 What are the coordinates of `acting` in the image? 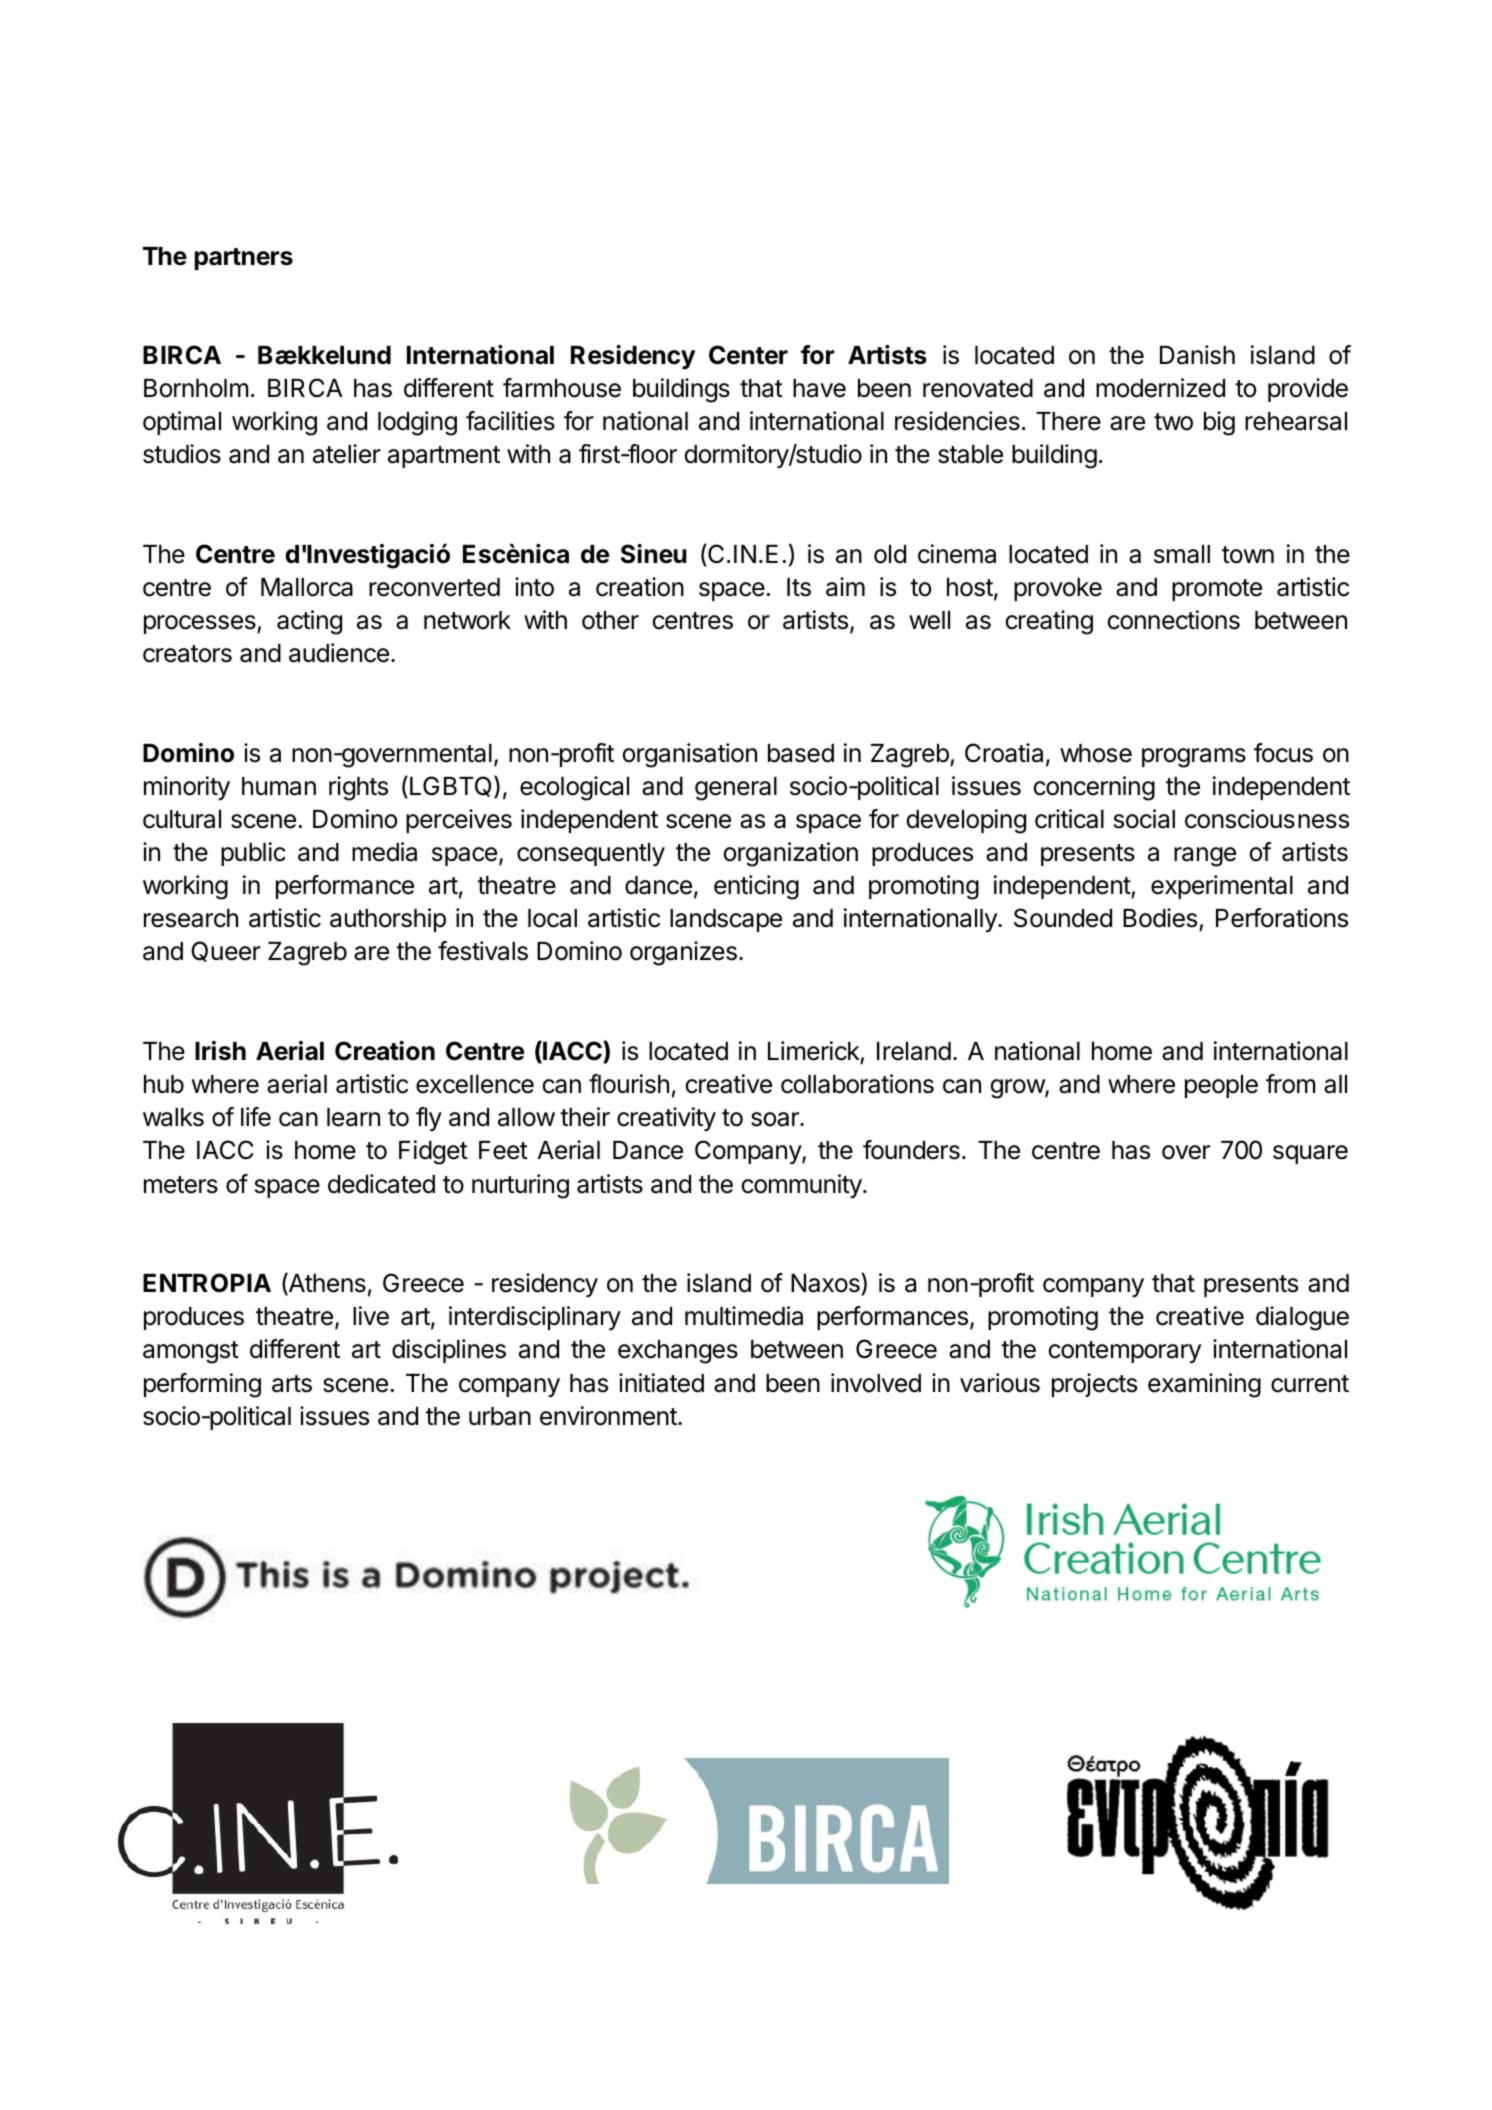 It's located at (309, 622).
